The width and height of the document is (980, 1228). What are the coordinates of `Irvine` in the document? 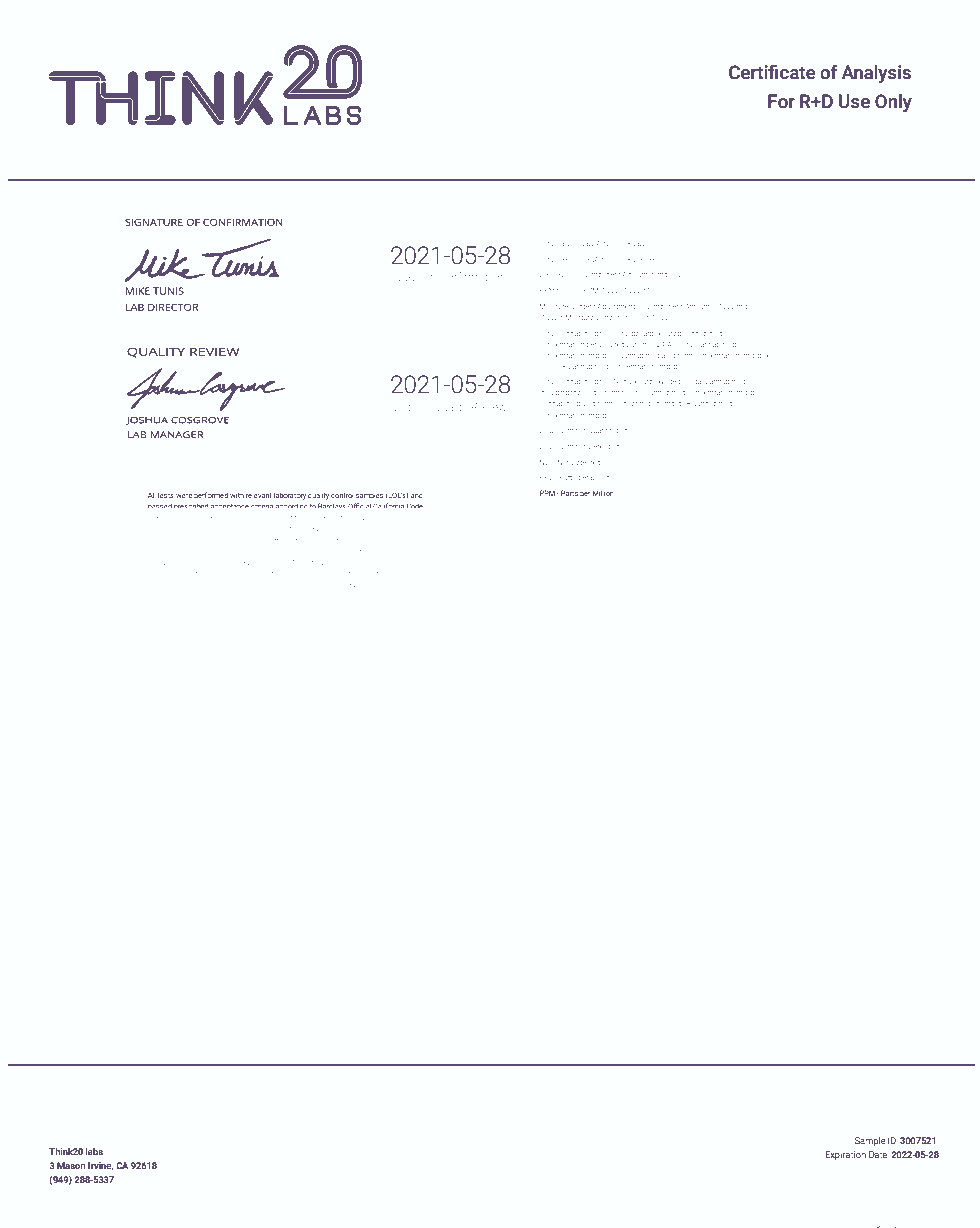 It's located at (101, 1166).
